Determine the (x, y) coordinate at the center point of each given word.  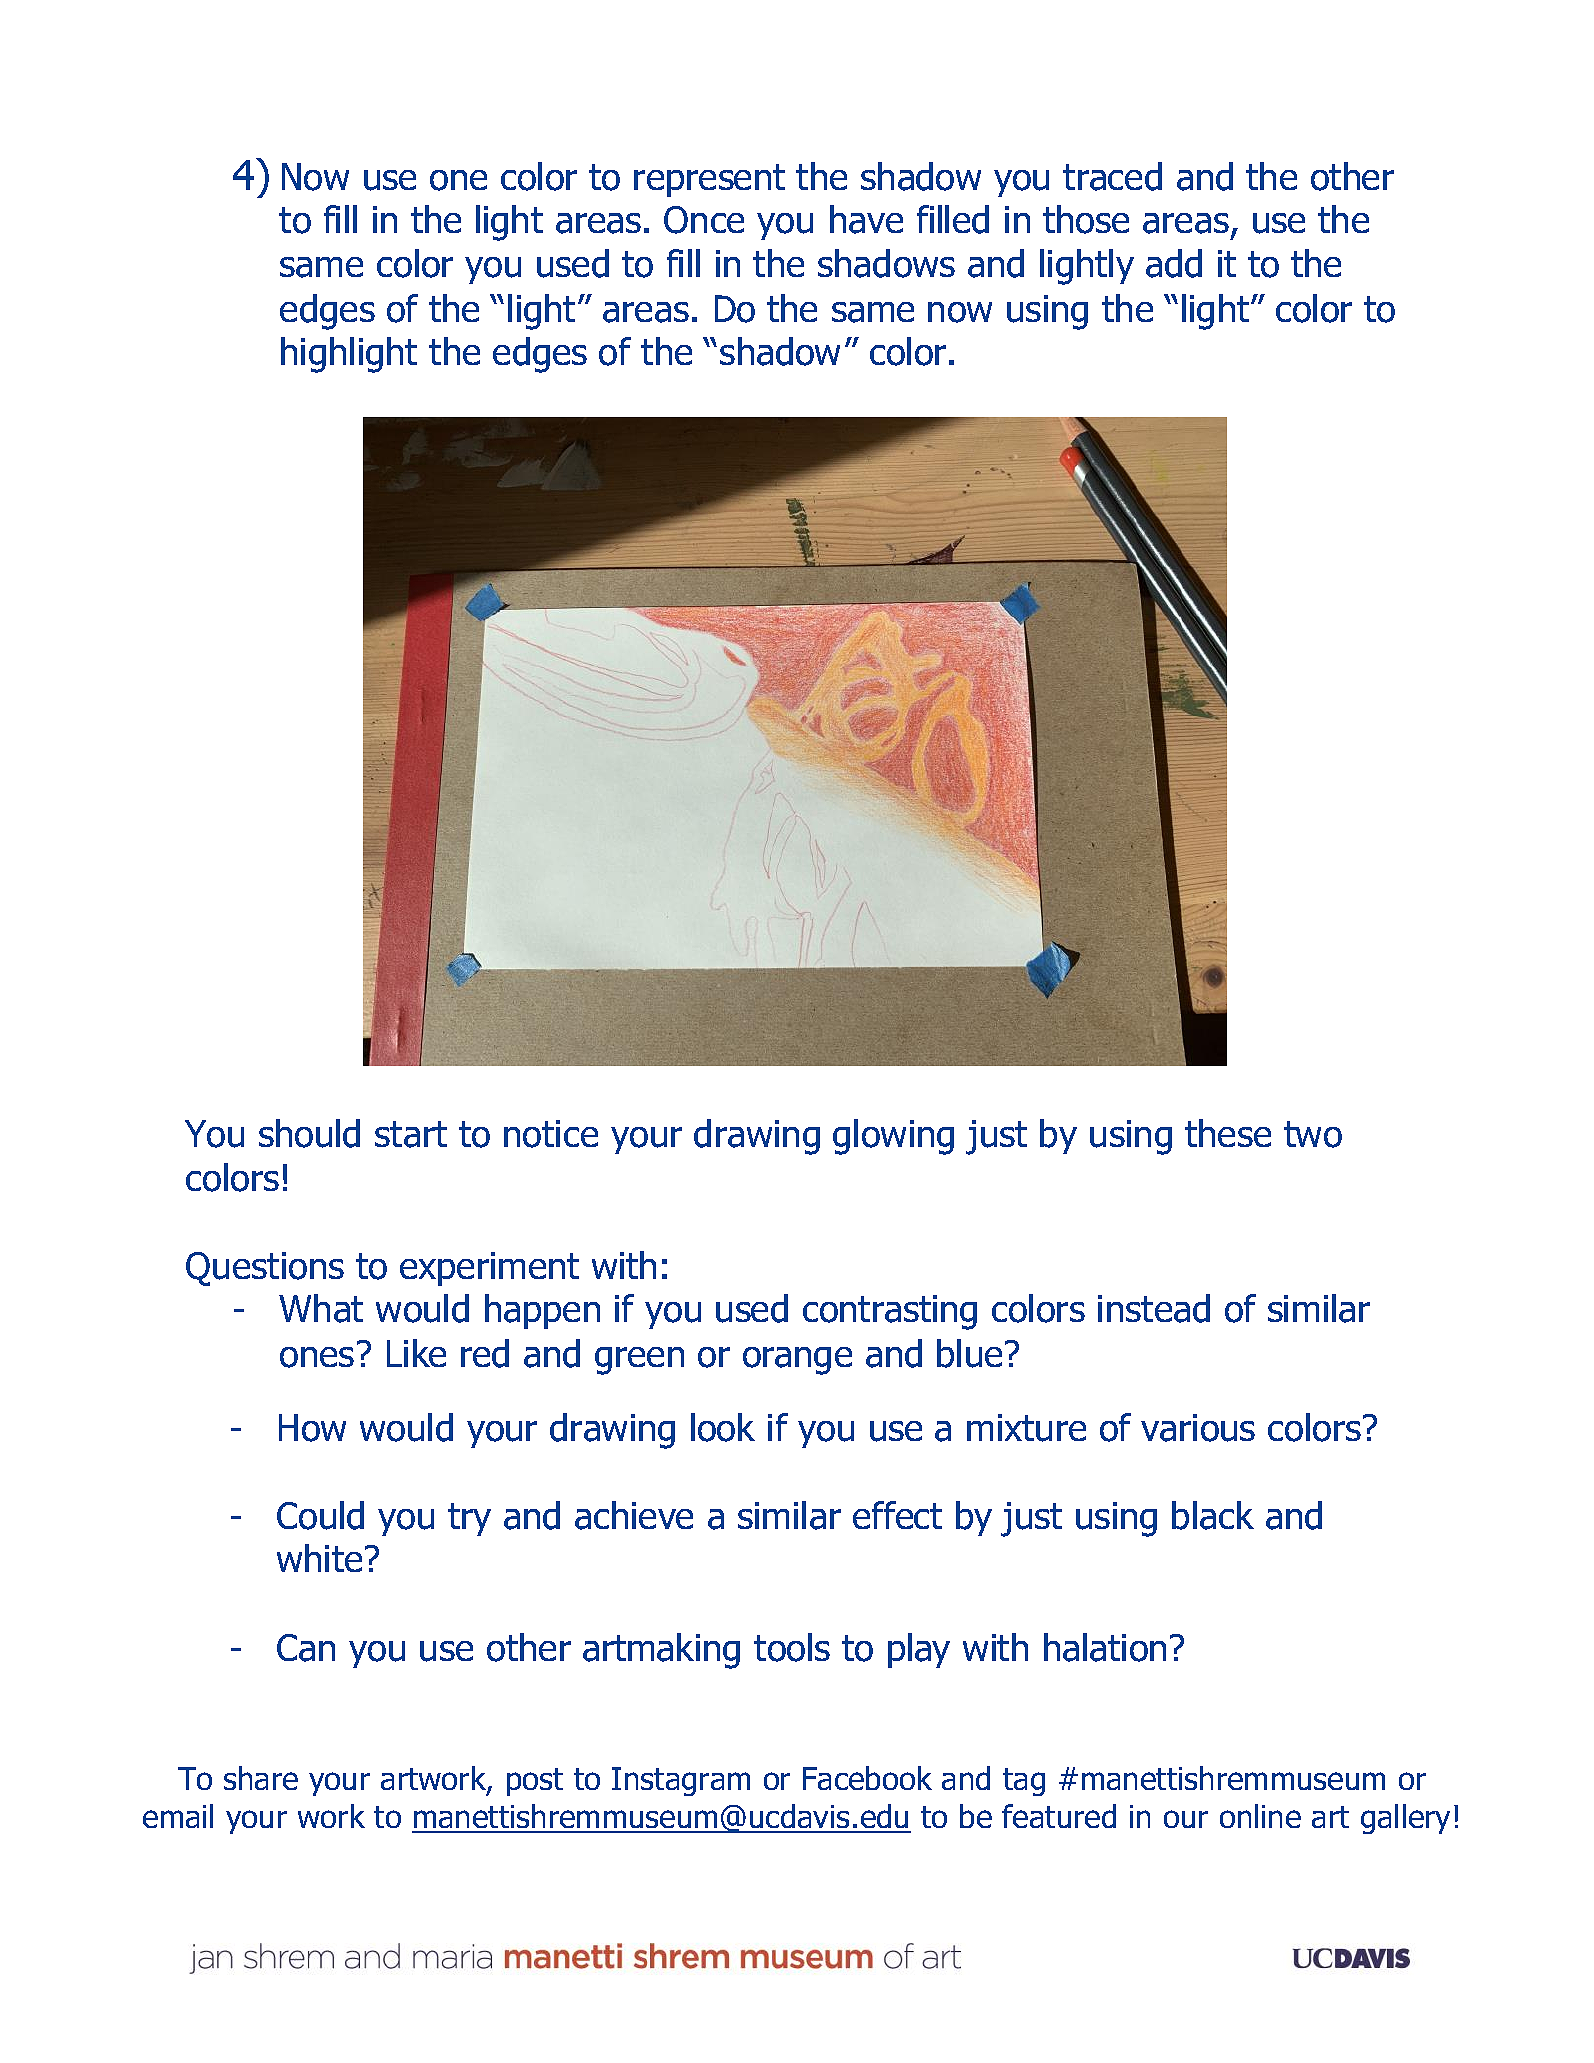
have (866, 219)
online (1260, 1816)
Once (704, 220)
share (261, 1778)
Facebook (867, 1778)
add (1174, 263)
